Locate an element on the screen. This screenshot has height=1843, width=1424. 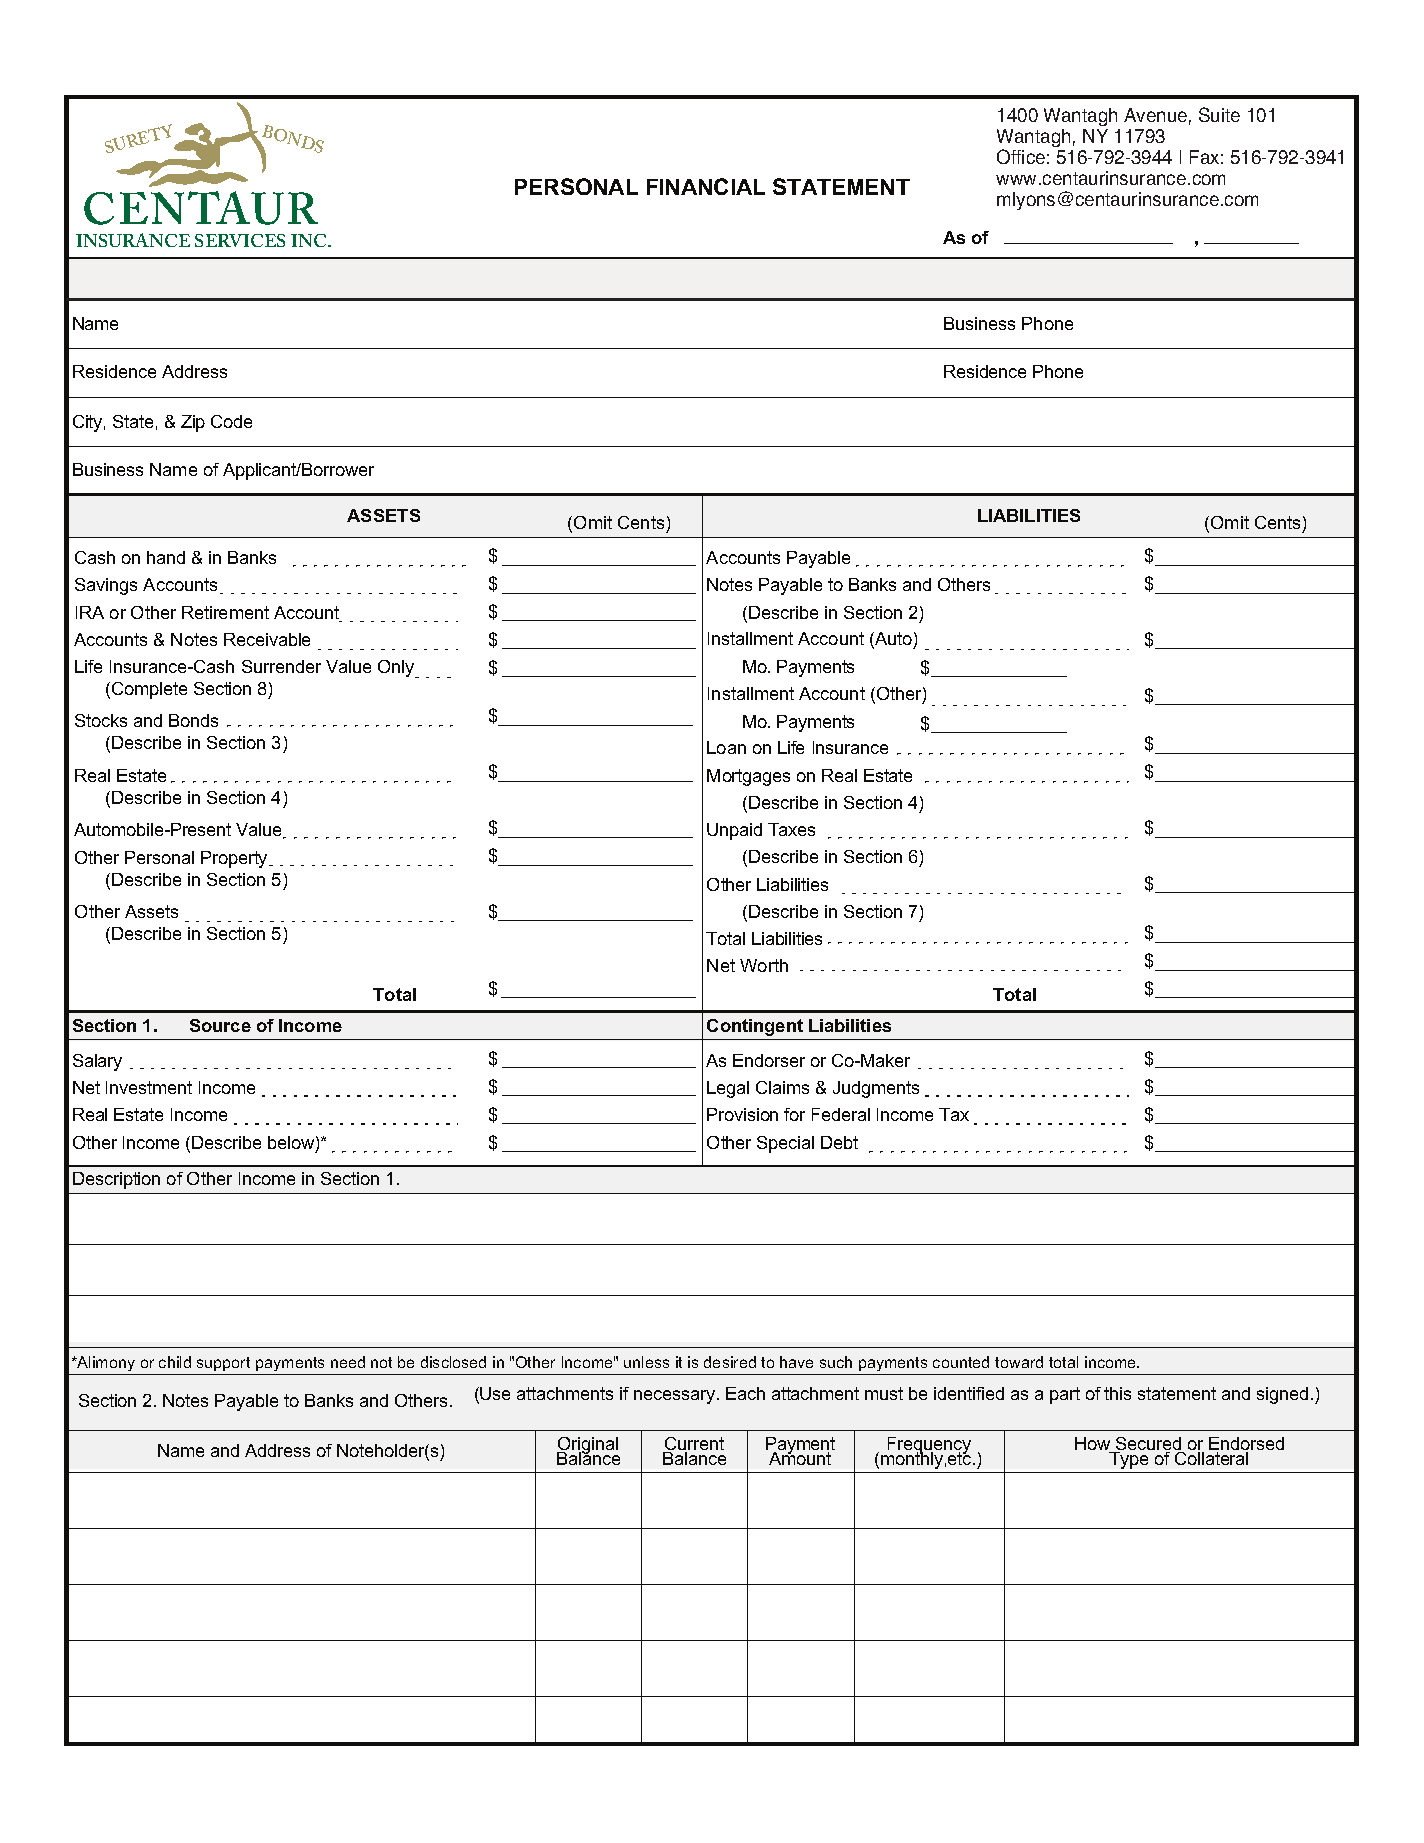
Legal is located at coordinates (728, 1089).
